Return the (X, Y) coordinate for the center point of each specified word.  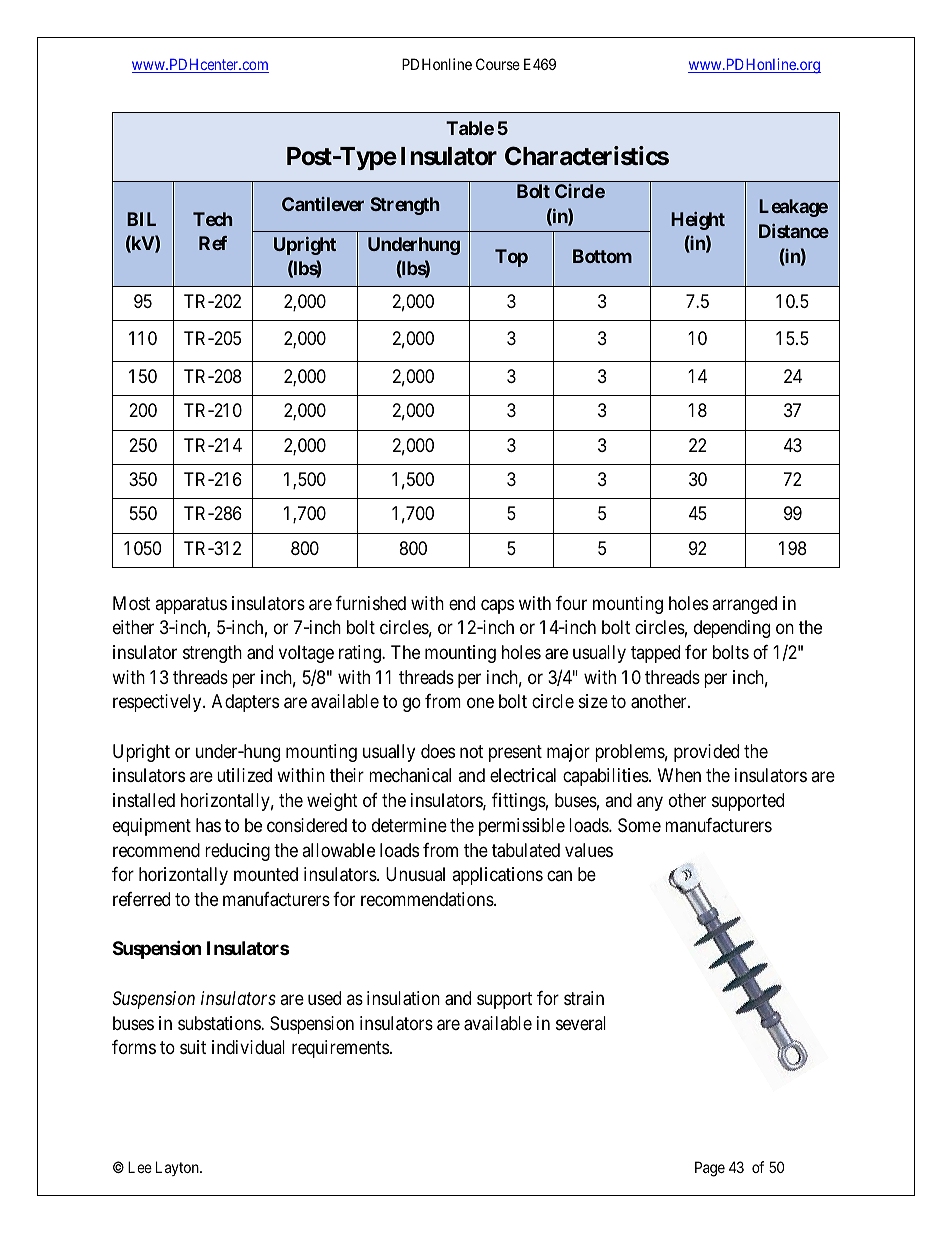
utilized (244, 775)
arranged (744, 605)
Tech (212, 219)
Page (710, 1169)
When (679, 775)
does (438, 751)
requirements (340, 1049)
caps (497, 606)
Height (698, 221)
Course (498, 64)
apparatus (191, 605)
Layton (178, 1168)
